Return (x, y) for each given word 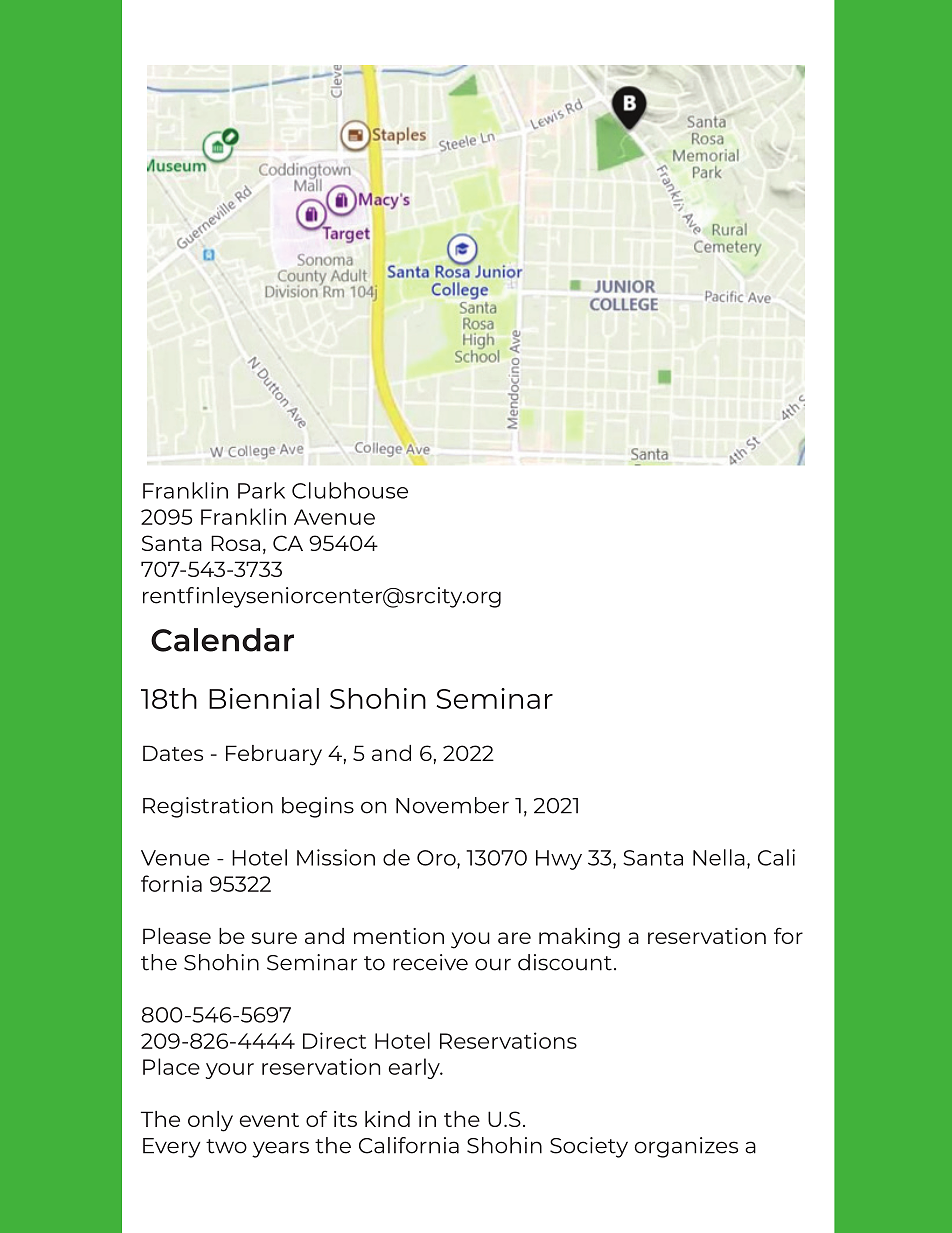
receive (430, 962)
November (452, 805)
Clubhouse (350, 490)
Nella (719, 857)
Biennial (264, 698)
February (274, 755)
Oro (437, 859)
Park (261, 490)
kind (387, 1119)
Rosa (235, 543)
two (226, 1146)
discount (565, 962)
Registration (208, 807)
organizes (686, 1147)
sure (274, 938)
